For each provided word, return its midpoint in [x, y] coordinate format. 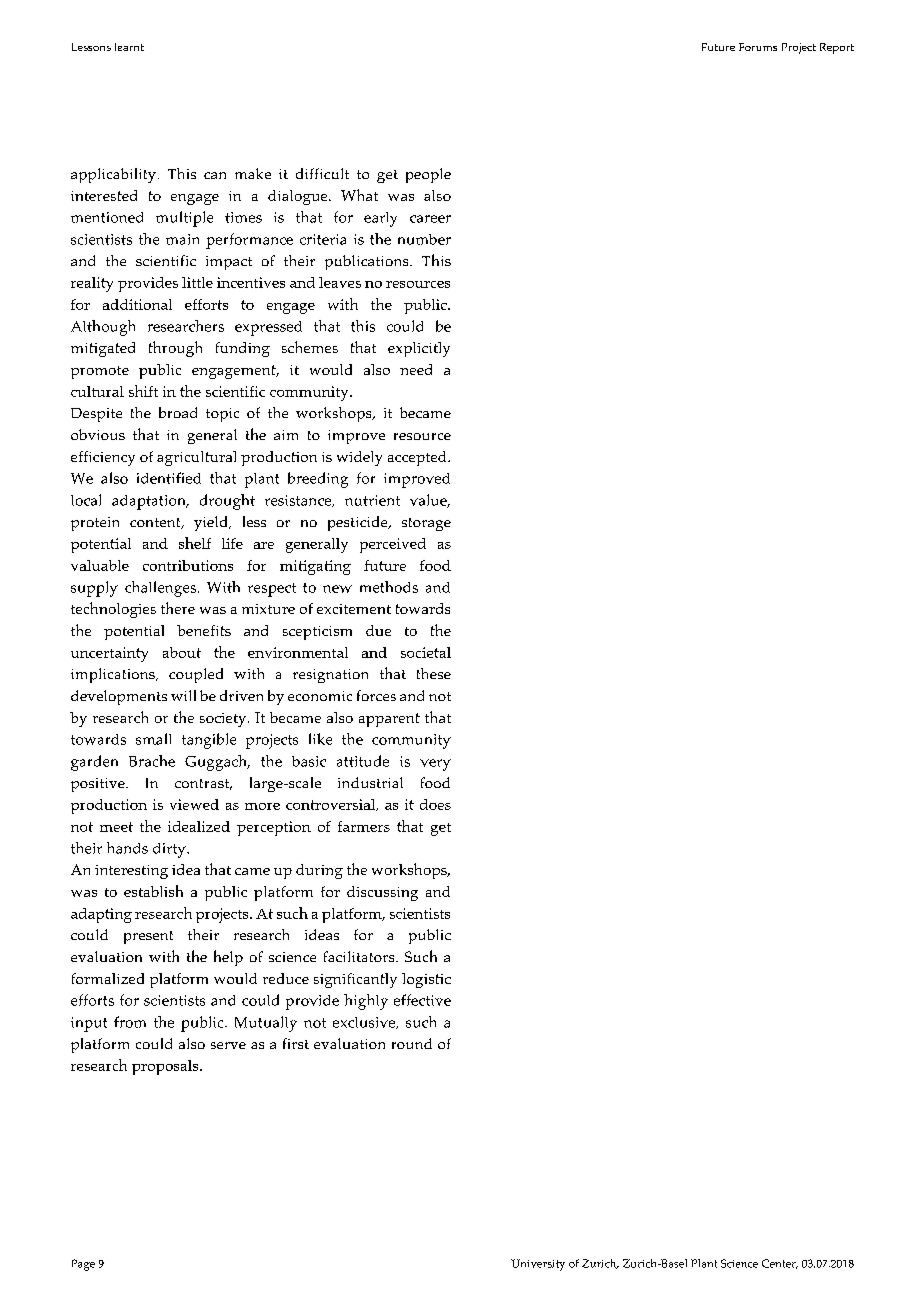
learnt [129, 47]
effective [422, 1000]
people [428, 175]
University [538, 1265]
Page [83, 1265]
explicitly [419, 349]
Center [780, 1264]
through [175, 349]
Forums [758, 47]
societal [426, 652]
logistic [426, 980]
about [182, 652]
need [416, 369]
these [434, 673]
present [148, 937]
